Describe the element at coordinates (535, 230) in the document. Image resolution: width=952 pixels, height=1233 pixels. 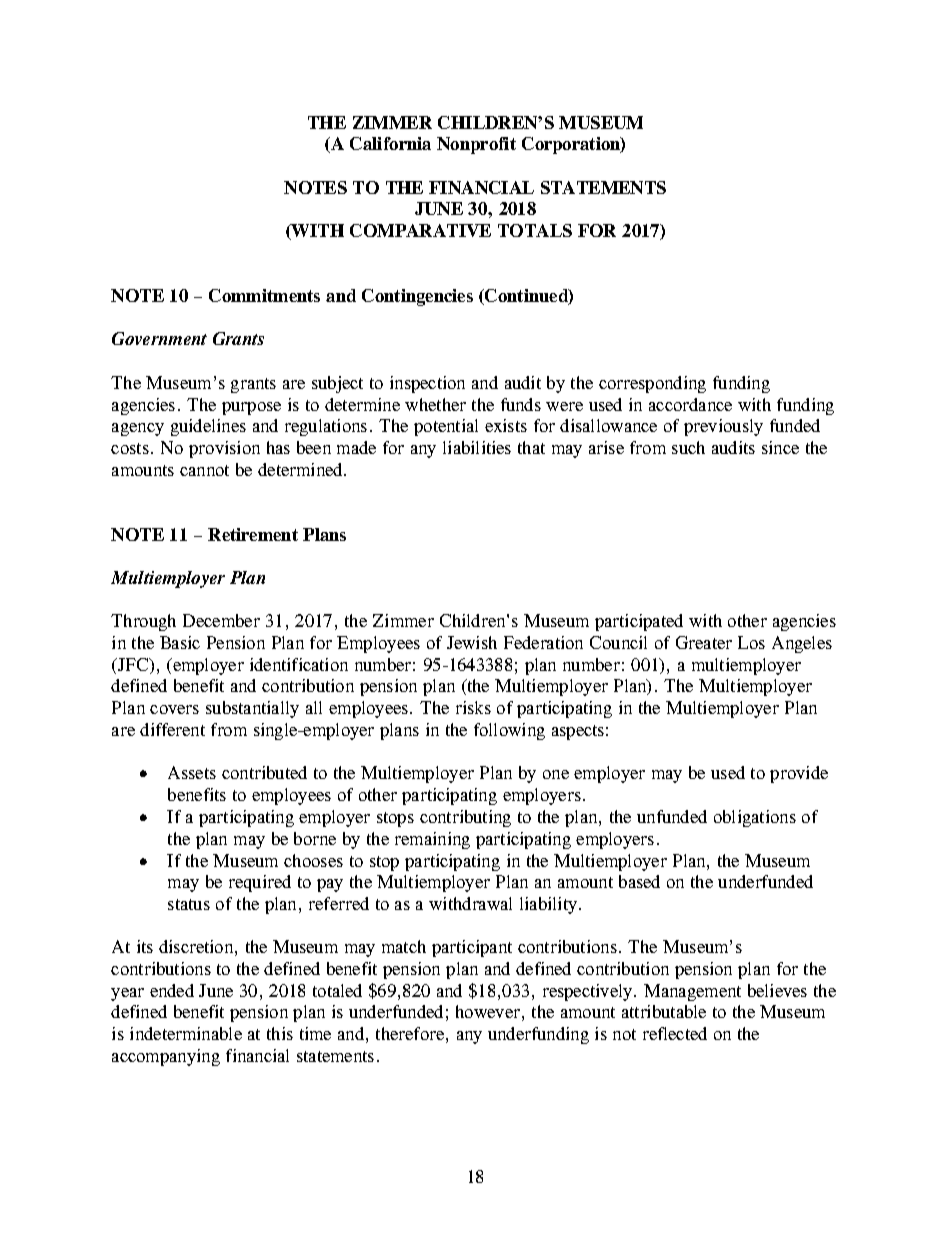
I see `TOTALS` at that location.
